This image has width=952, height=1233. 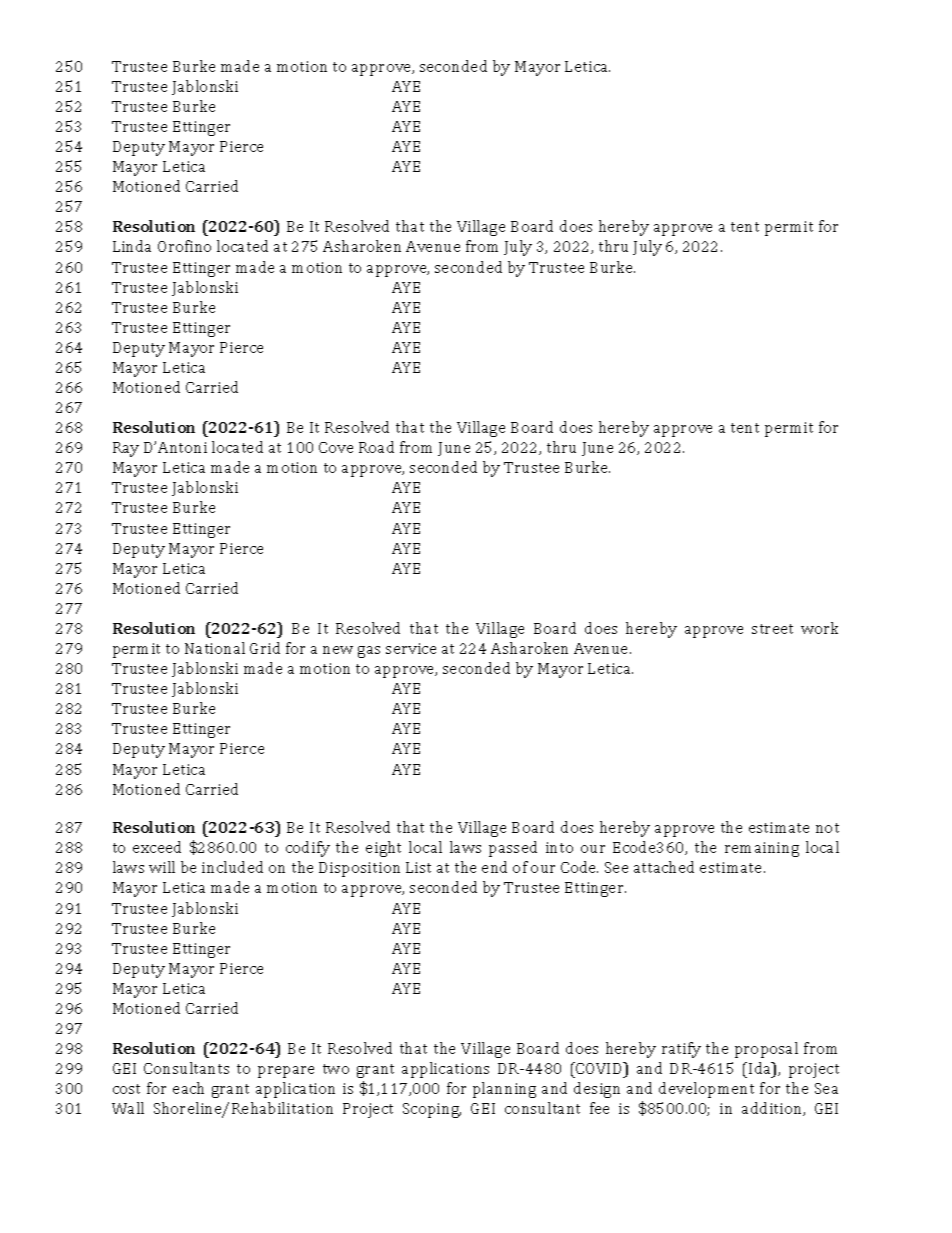 I want to click on planning, so click(x=504, y=1090).
